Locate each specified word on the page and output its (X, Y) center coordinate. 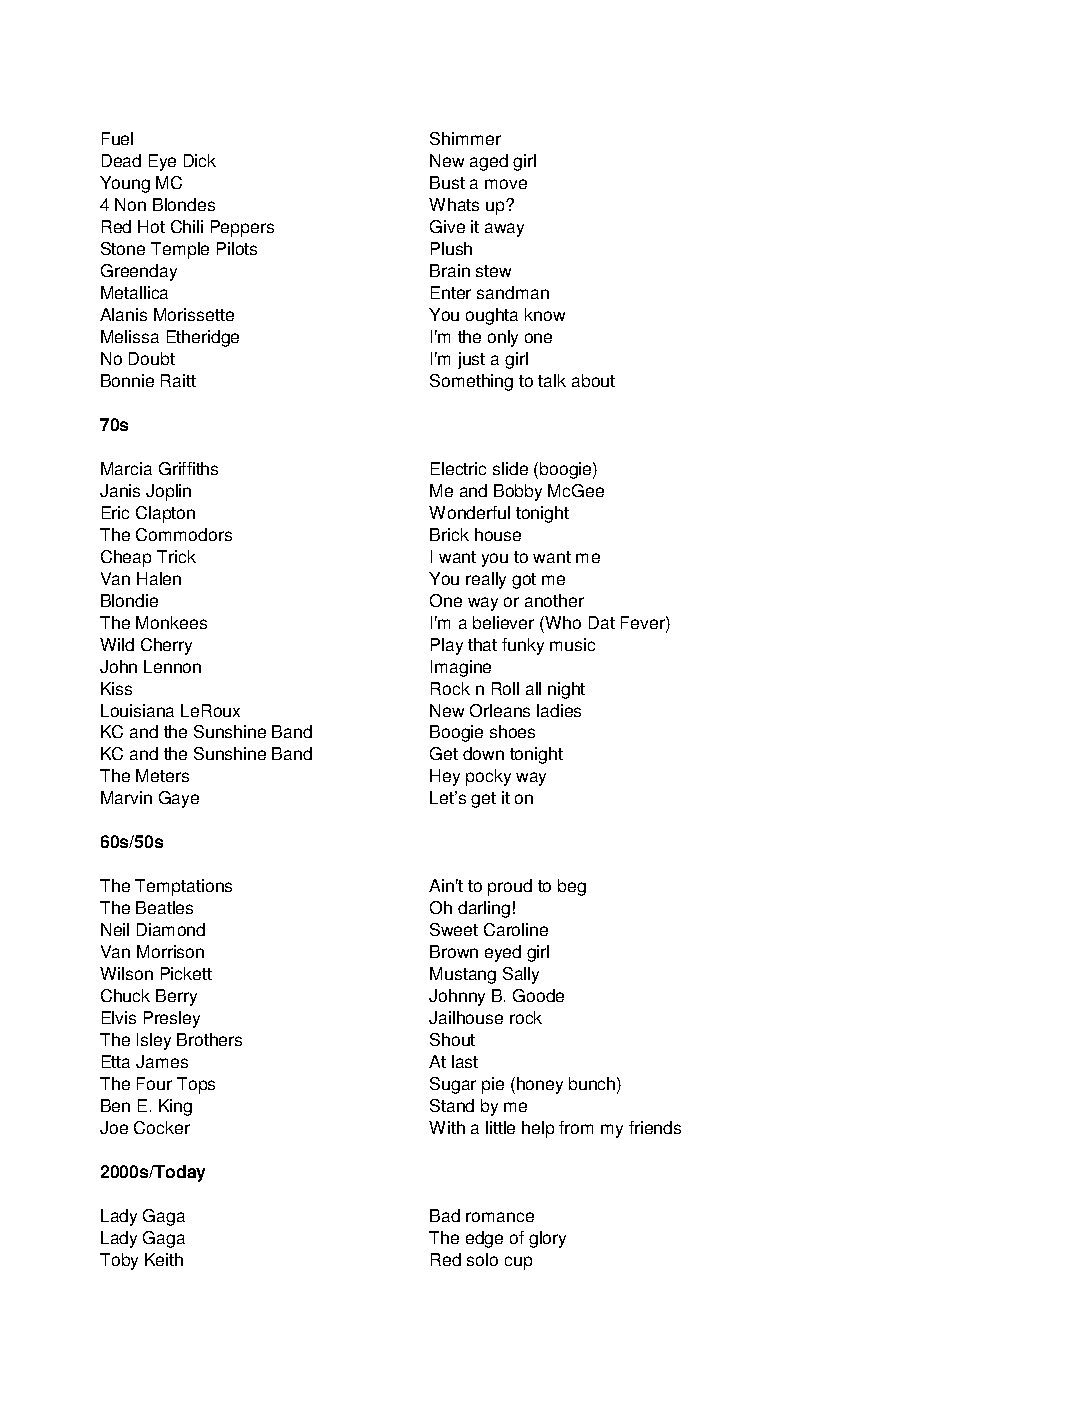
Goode (538, 995)
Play (447, 646)
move (506, 184)
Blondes (184, 204)
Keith (164, 1259)
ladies (559, 710)
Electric (458, 468)
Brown (454, 951)
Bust (447, 182)
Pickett (186, 973)
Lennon (172, 666)
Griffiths (188, 468)
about (593, 380)
